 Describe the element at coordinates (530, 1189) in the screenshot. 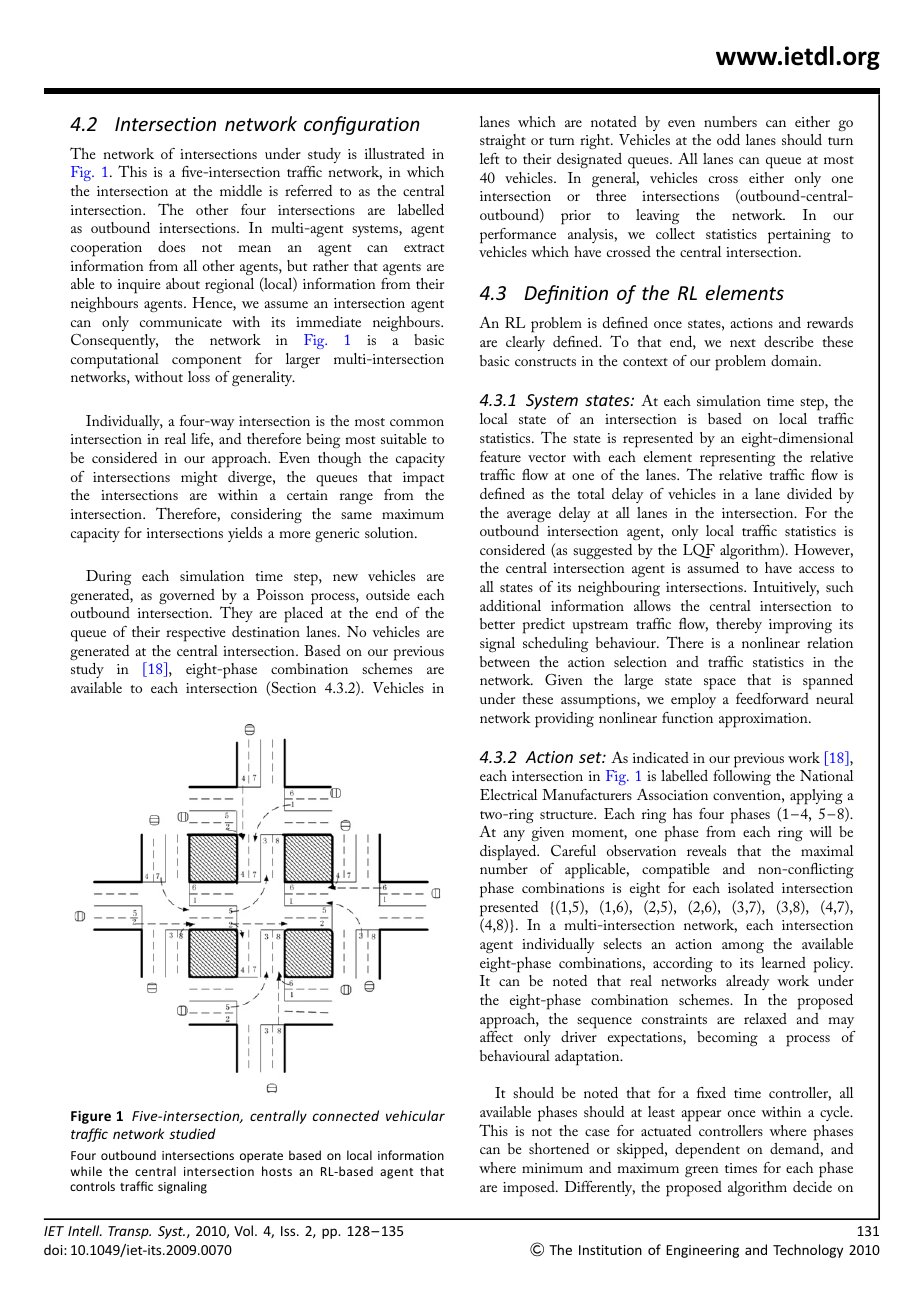

I see `imposed` at that location.
